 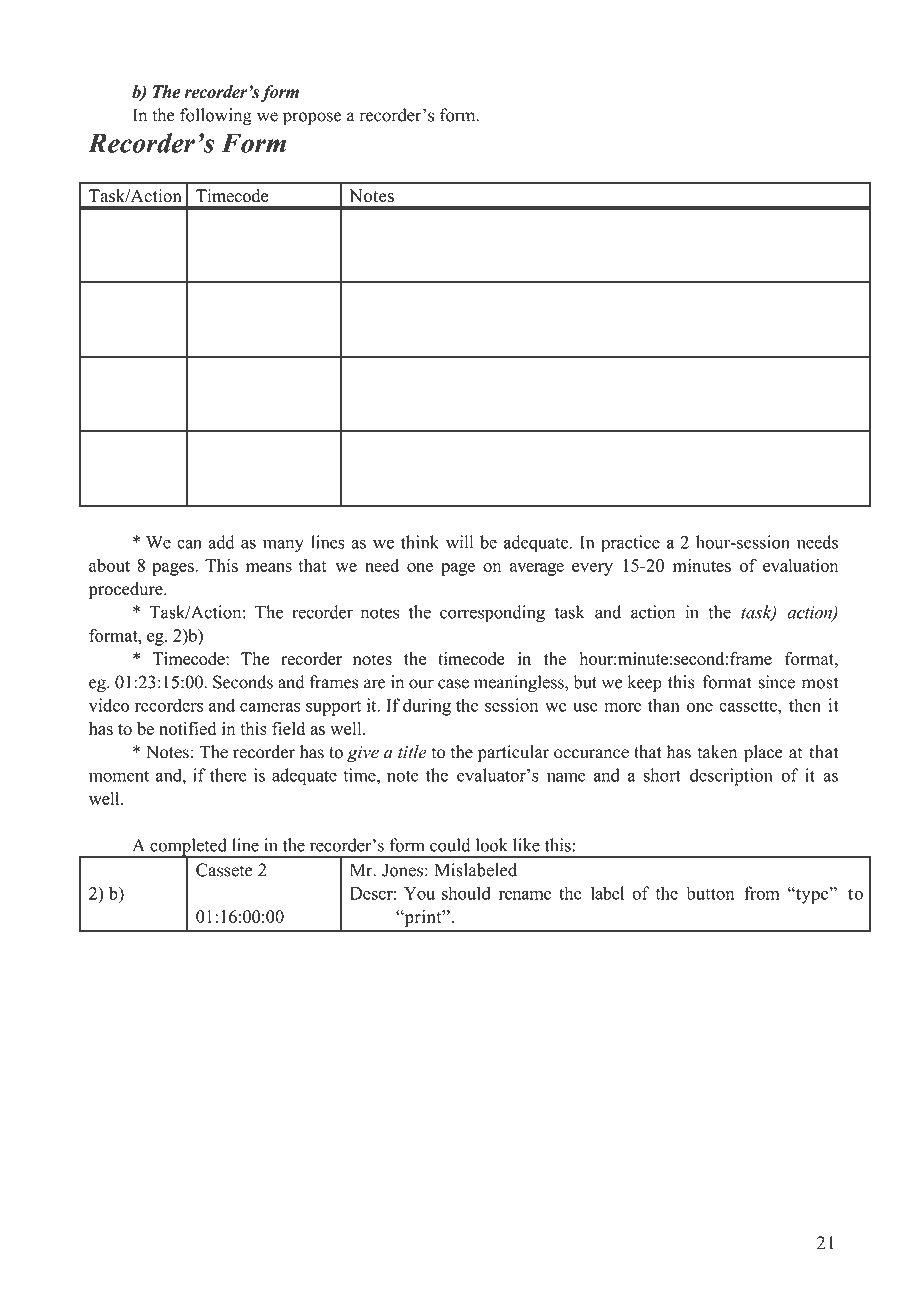 I want to click on think, so click(x=420, y=542).
